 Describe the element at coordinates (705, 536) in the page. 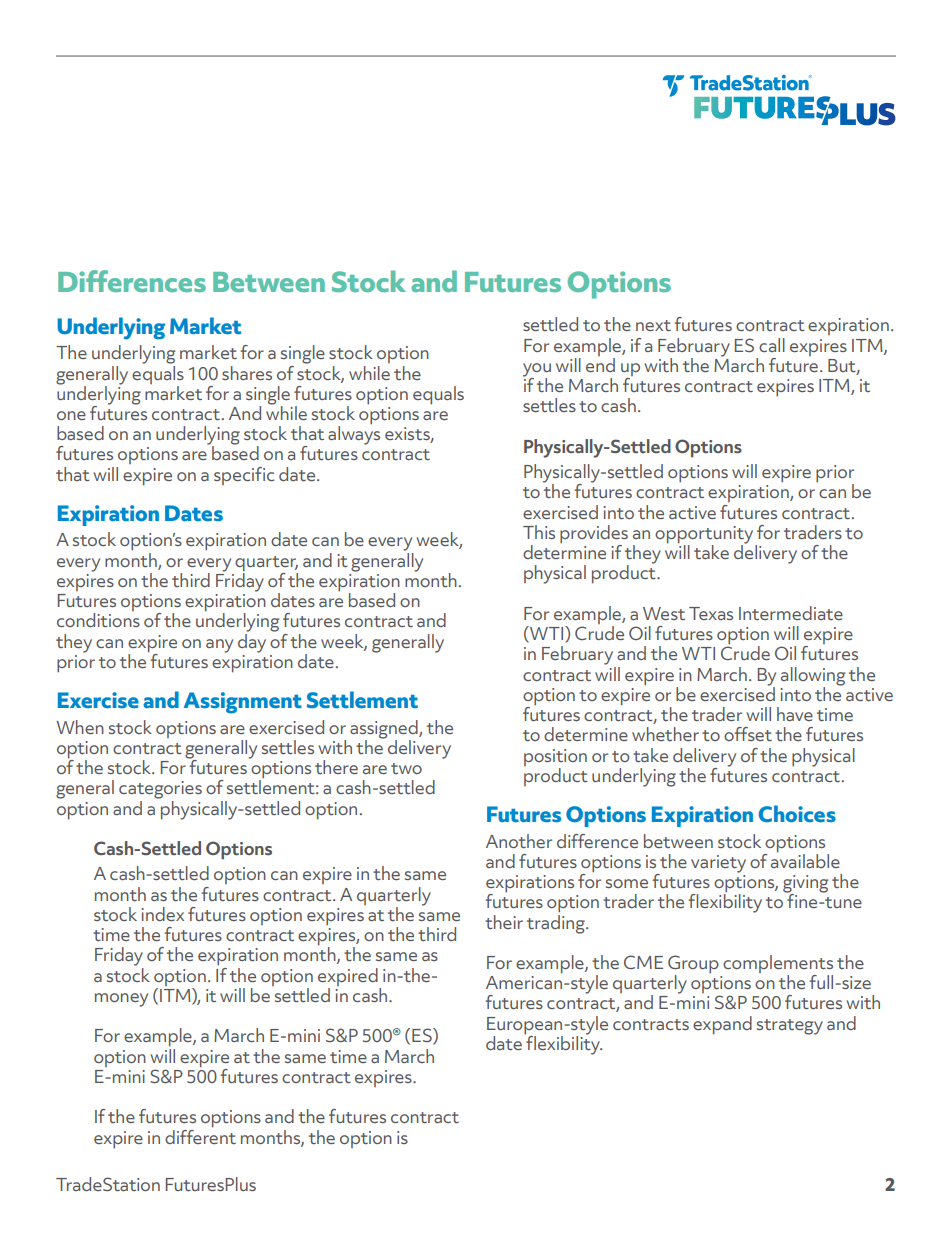

I see `opportunity` at that location.
